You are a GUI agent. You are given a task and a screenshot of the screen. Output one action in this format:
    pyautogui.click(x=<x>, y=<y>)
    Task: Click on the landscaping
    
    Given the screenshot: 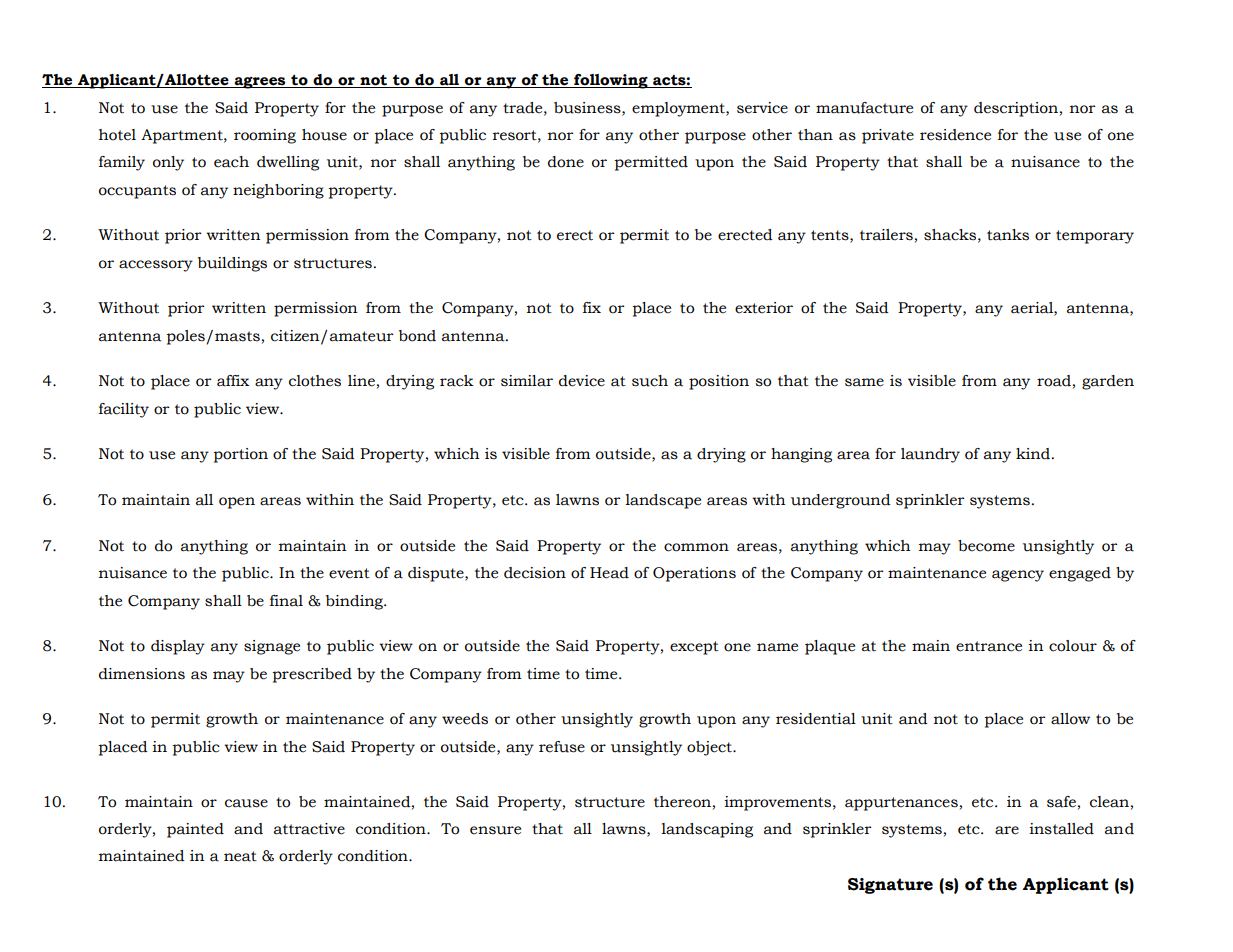 What is the action you would take?
    pyautogui.click(x=707, y=830)
